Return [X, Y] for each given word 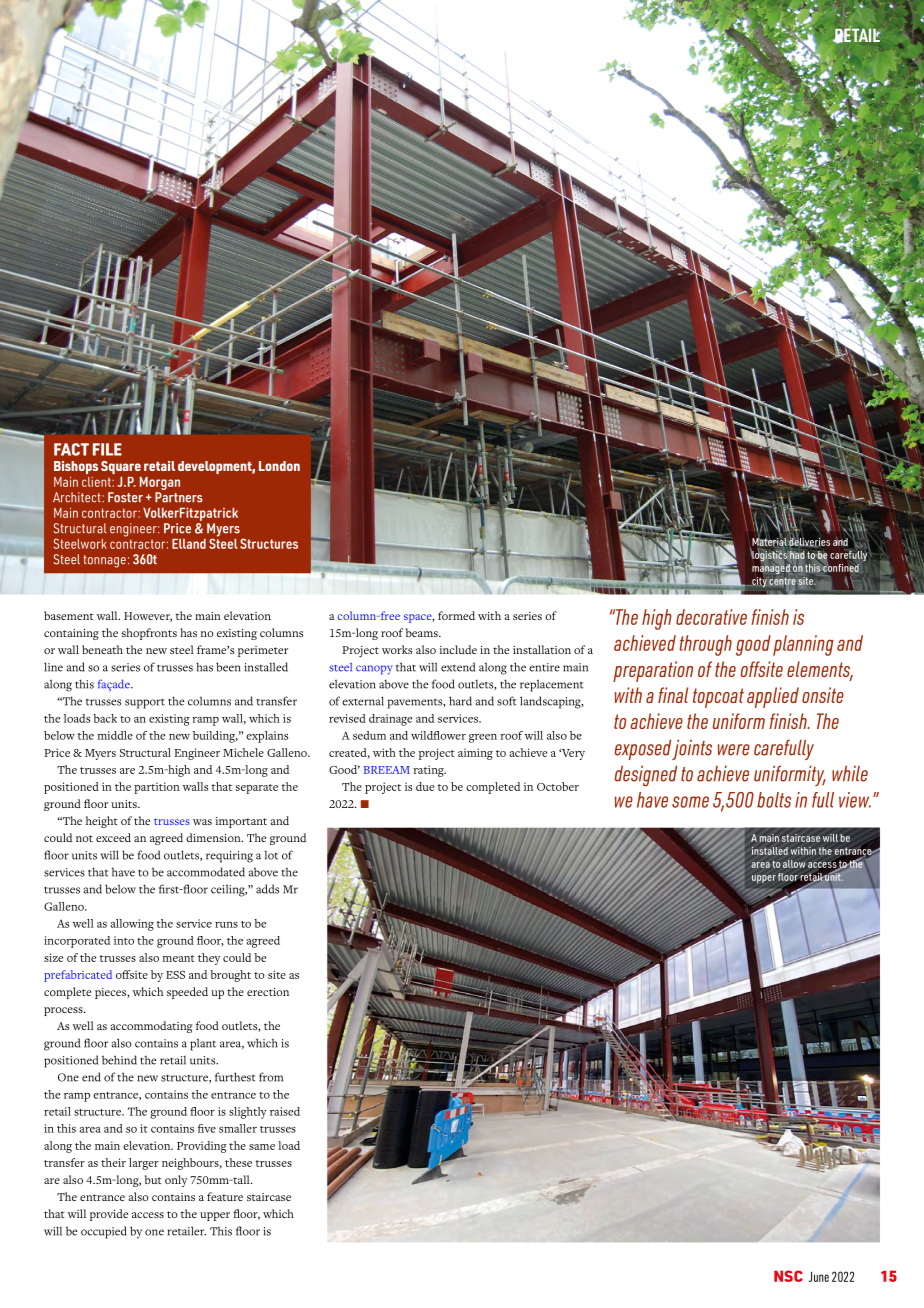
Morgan [160, 483]
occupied [104, 1232]
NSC [788, 1276]
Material [769, 541]
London [279, 466]
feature [225, 1196]
